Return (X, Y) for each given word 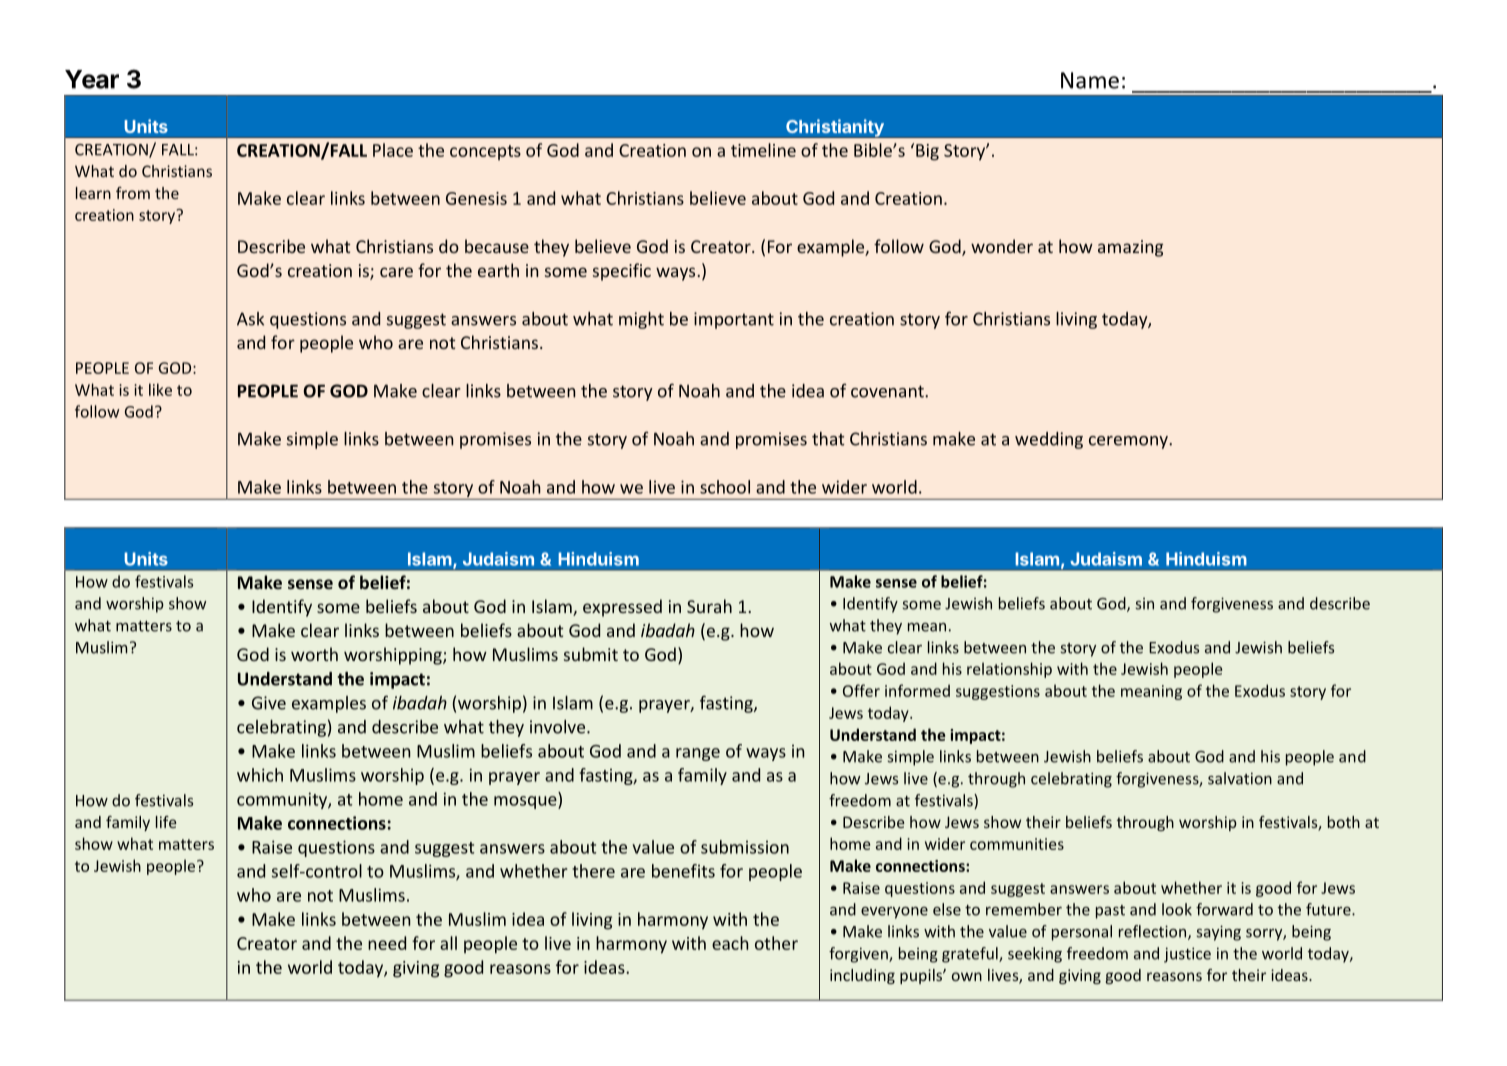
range (698, 754)
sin (1145, 604)
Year (92, 79)
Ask (250, 319)
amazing (1130, 248)
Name (1090, 80)
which (260, 775)
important (734, 320)
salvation (1240, 778)
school (725, 487)
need (387, 943)
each (730, 943)
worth (314, 654)
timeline (763, 150)
